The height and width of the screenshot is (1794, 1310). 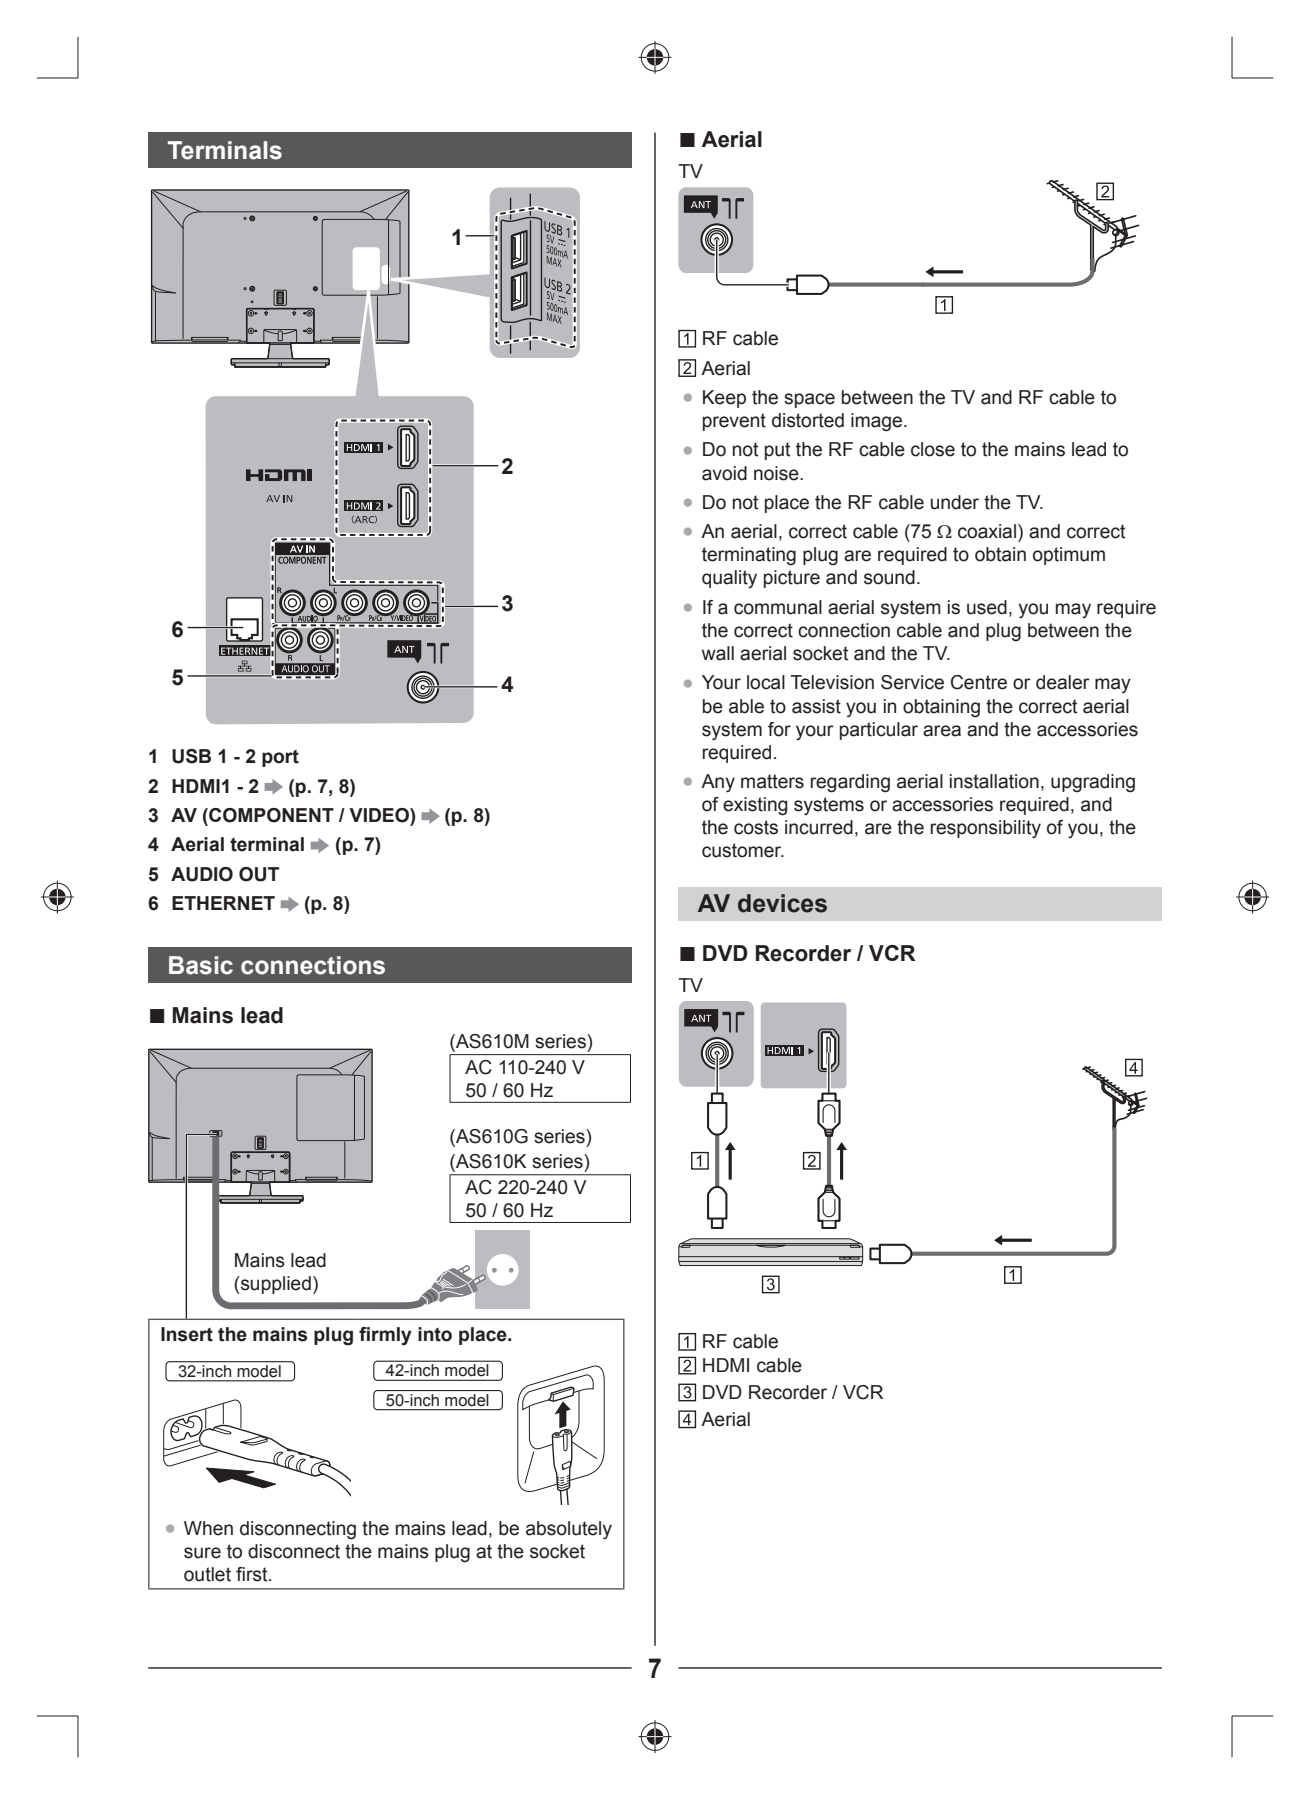 I want to click on into, so click(x=435, y=1334).
